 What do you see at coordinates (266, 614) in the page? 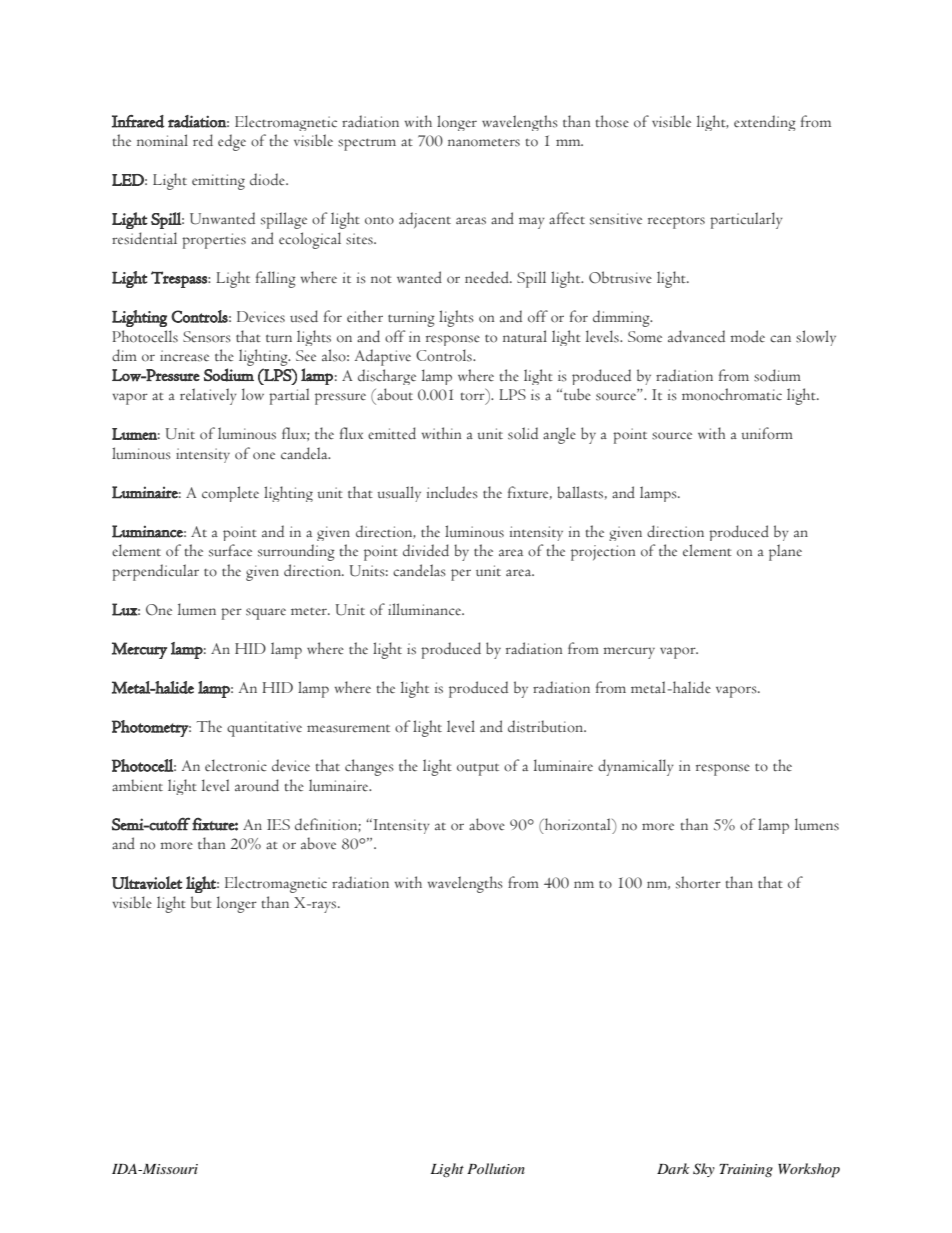
I see `square` at bounding box center [266, 614].
